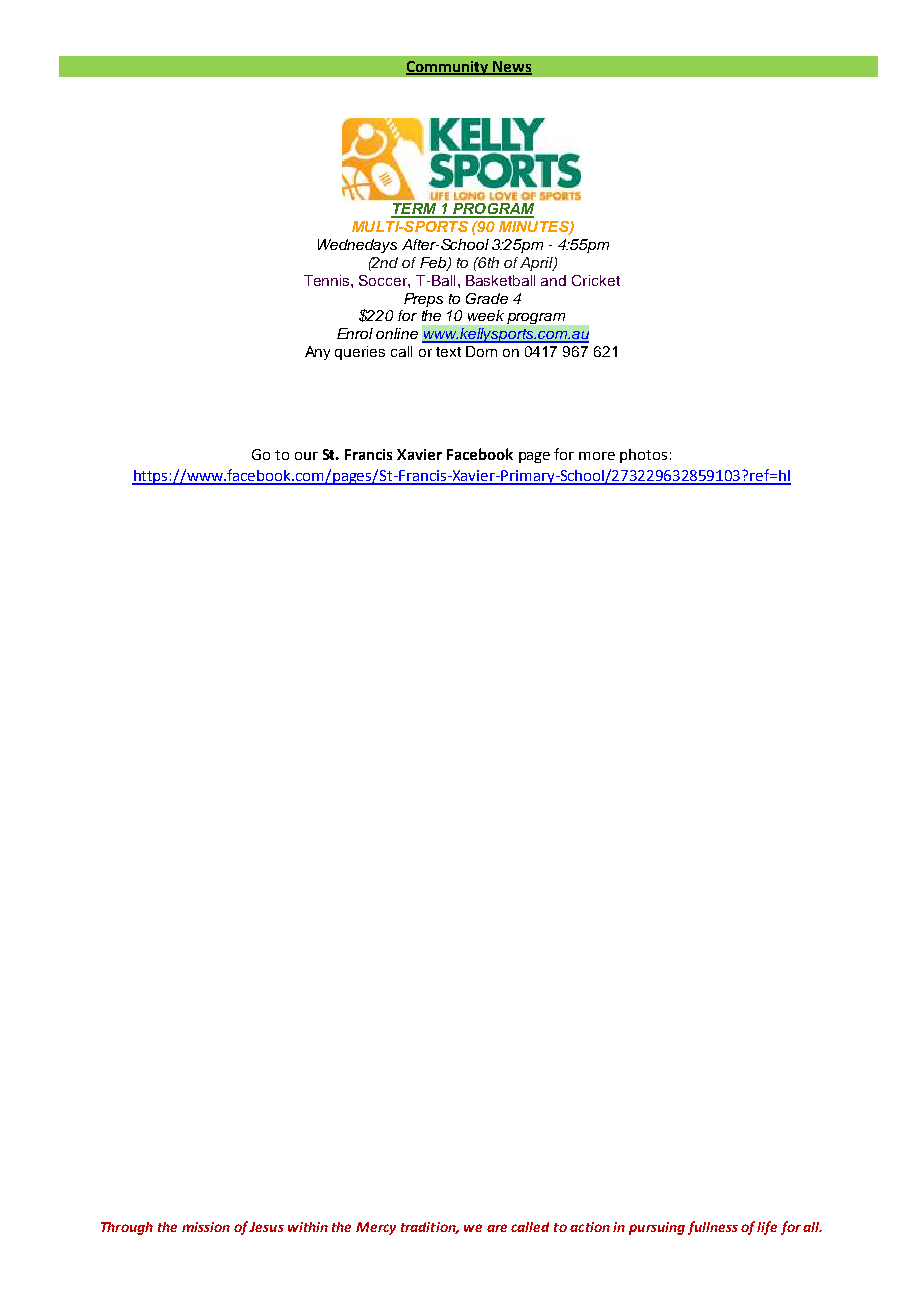  I want to click on photos, so click(643, 456).
